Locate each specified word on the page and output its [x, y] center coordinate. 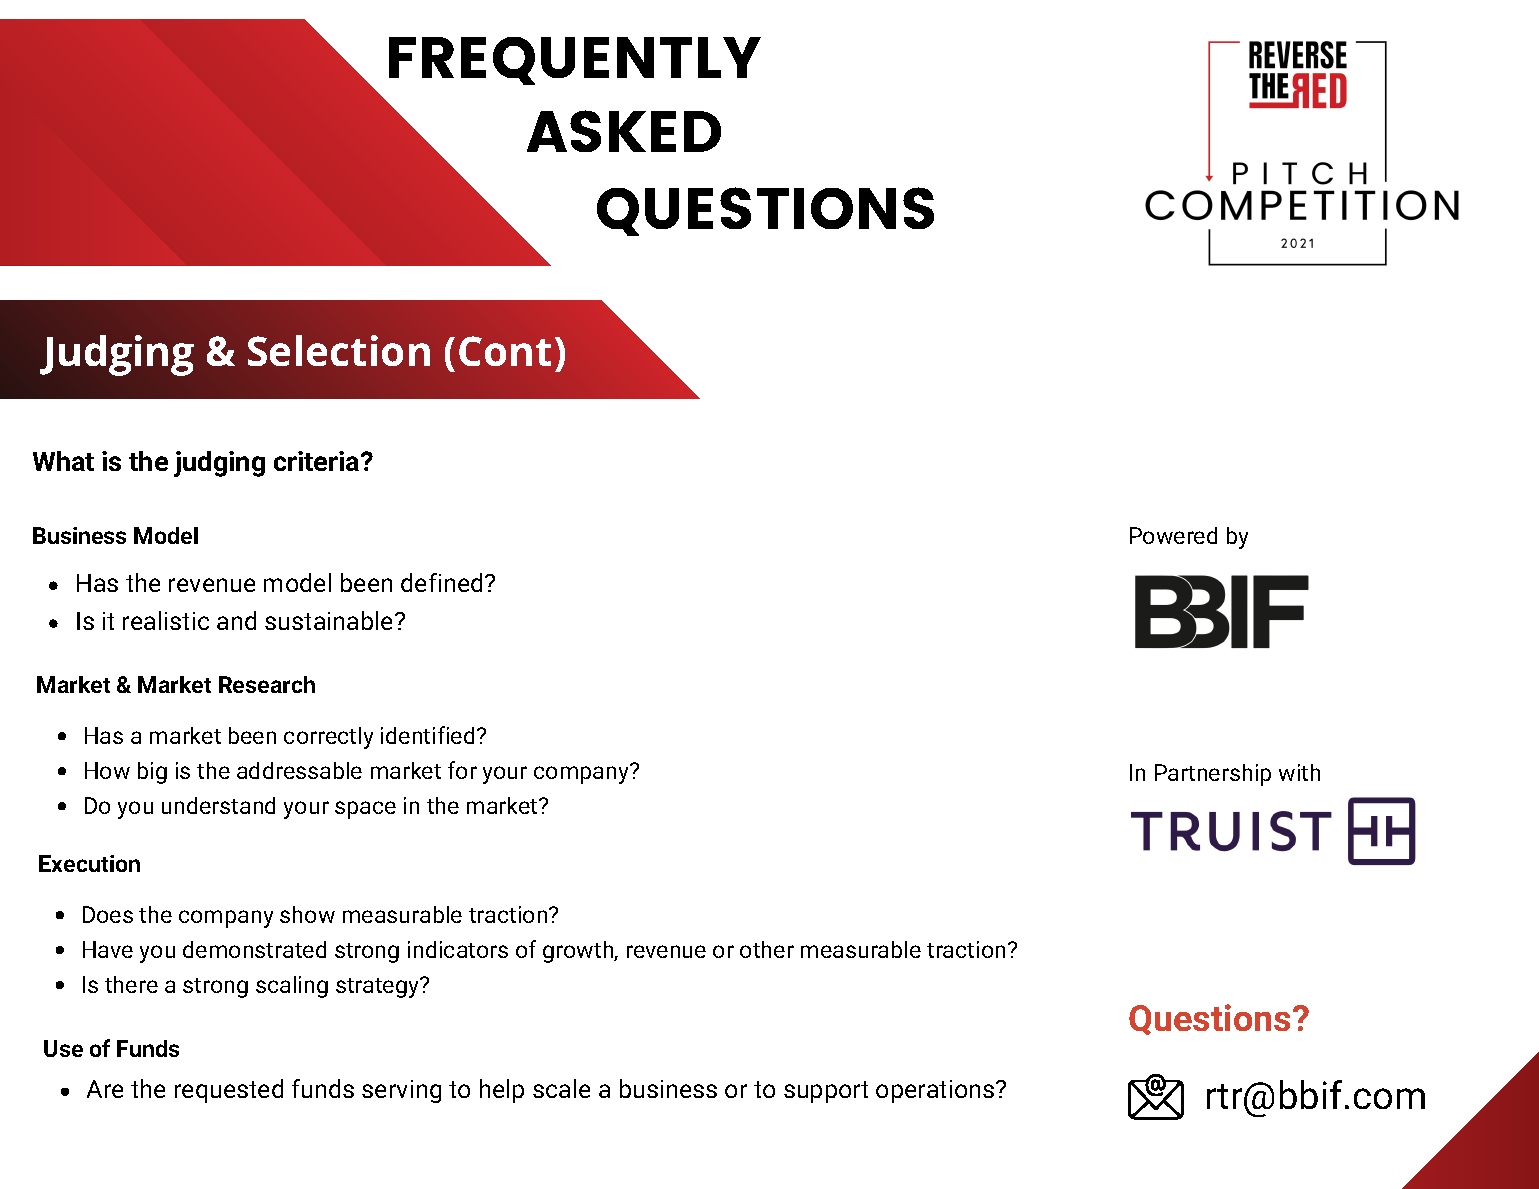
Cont [505, 351]
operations [936, 1091]
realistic [166, 620]
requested [229, 1091]
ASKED [624, 131]
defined [441, 582]
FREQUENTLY [575, 61]
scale [561, 1088]
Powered [1173, 535]
